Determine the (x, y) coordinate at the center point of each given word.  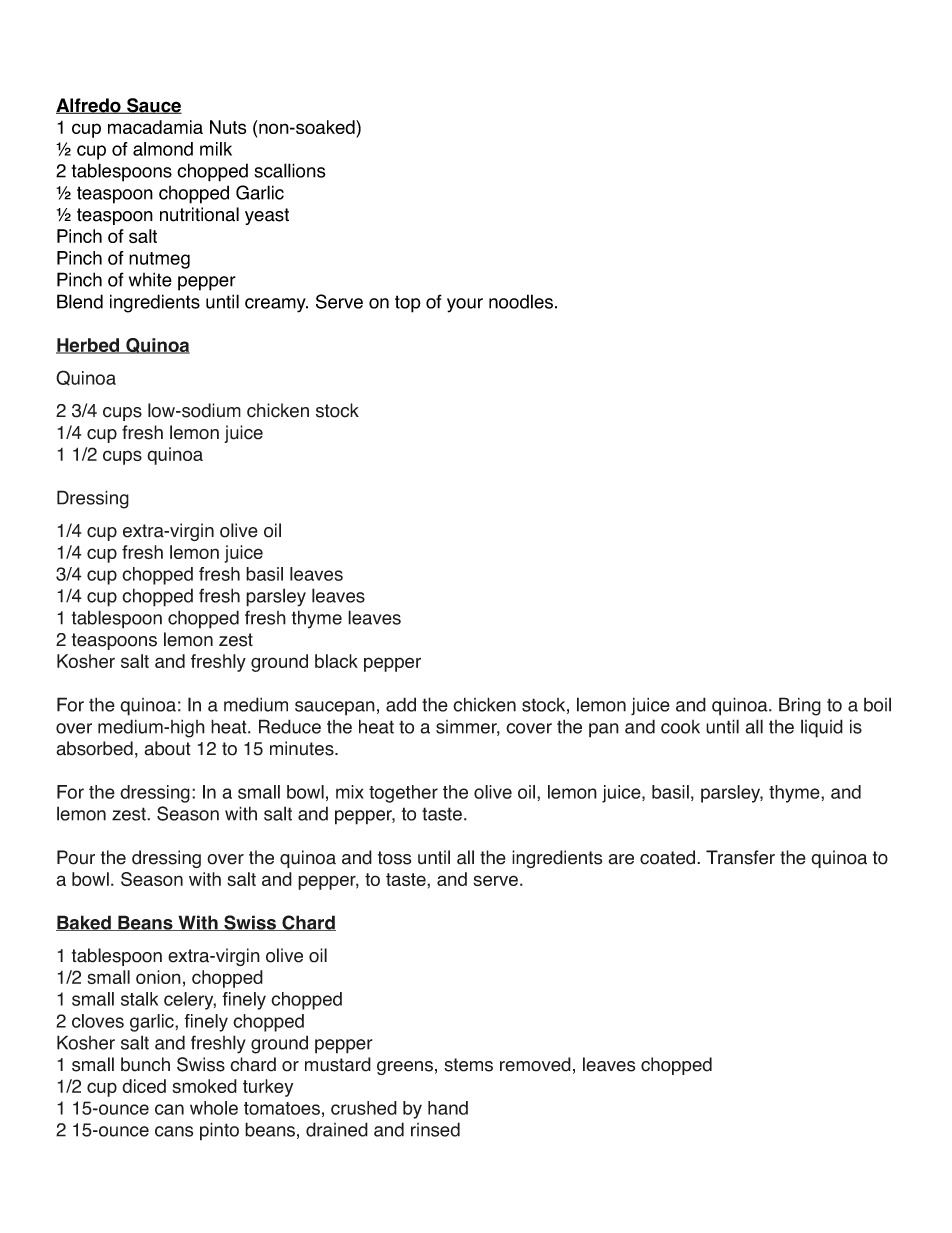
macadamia (155, 127)
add (401, 704)
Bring (800, 706)
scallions (290, 170)
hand (448, 1108)
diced (144, 1086)
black (336, 661)
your (465, 305)
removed (535, 1064)
